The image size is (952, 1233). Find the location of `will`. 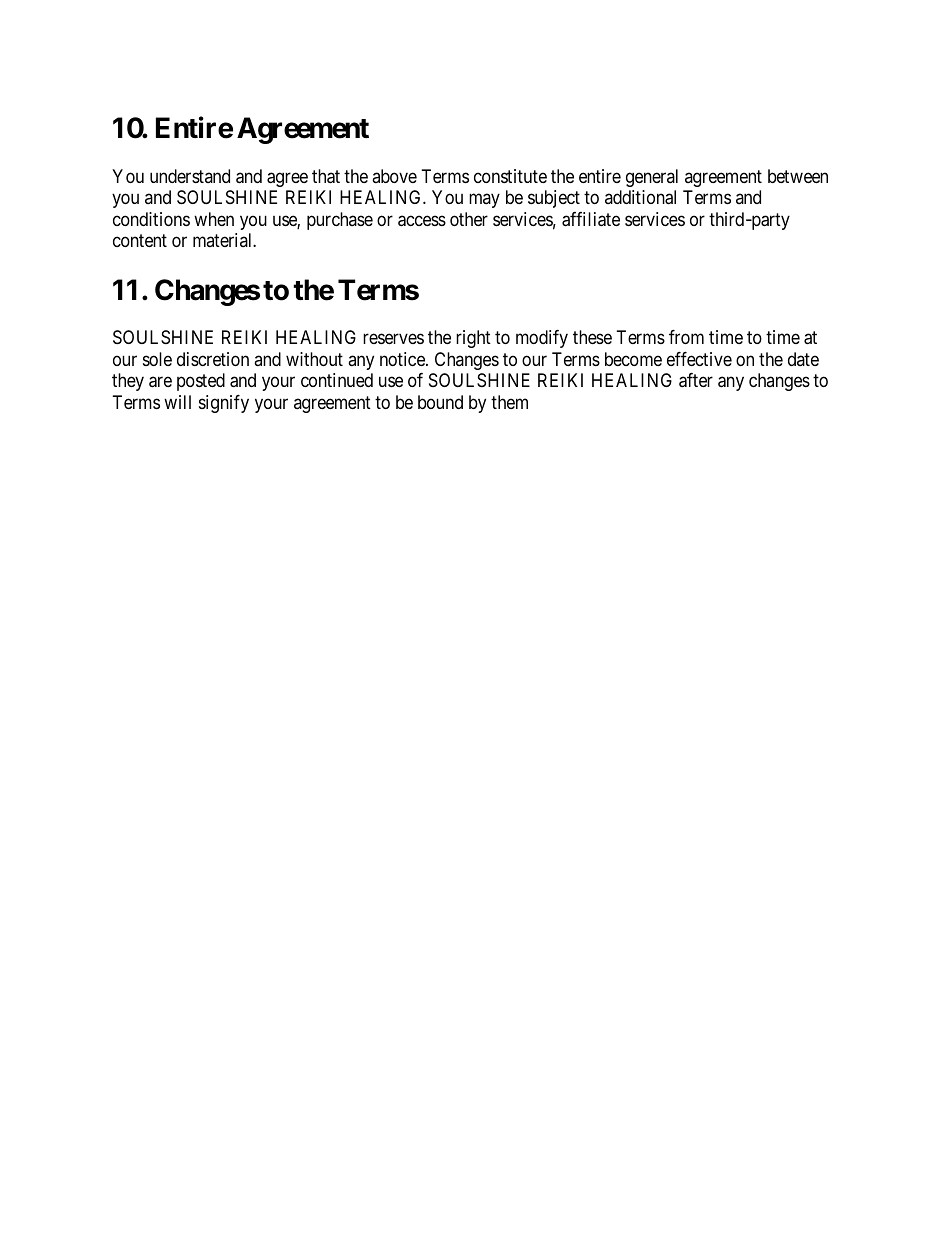

will is located at coordinates (177, 402).
